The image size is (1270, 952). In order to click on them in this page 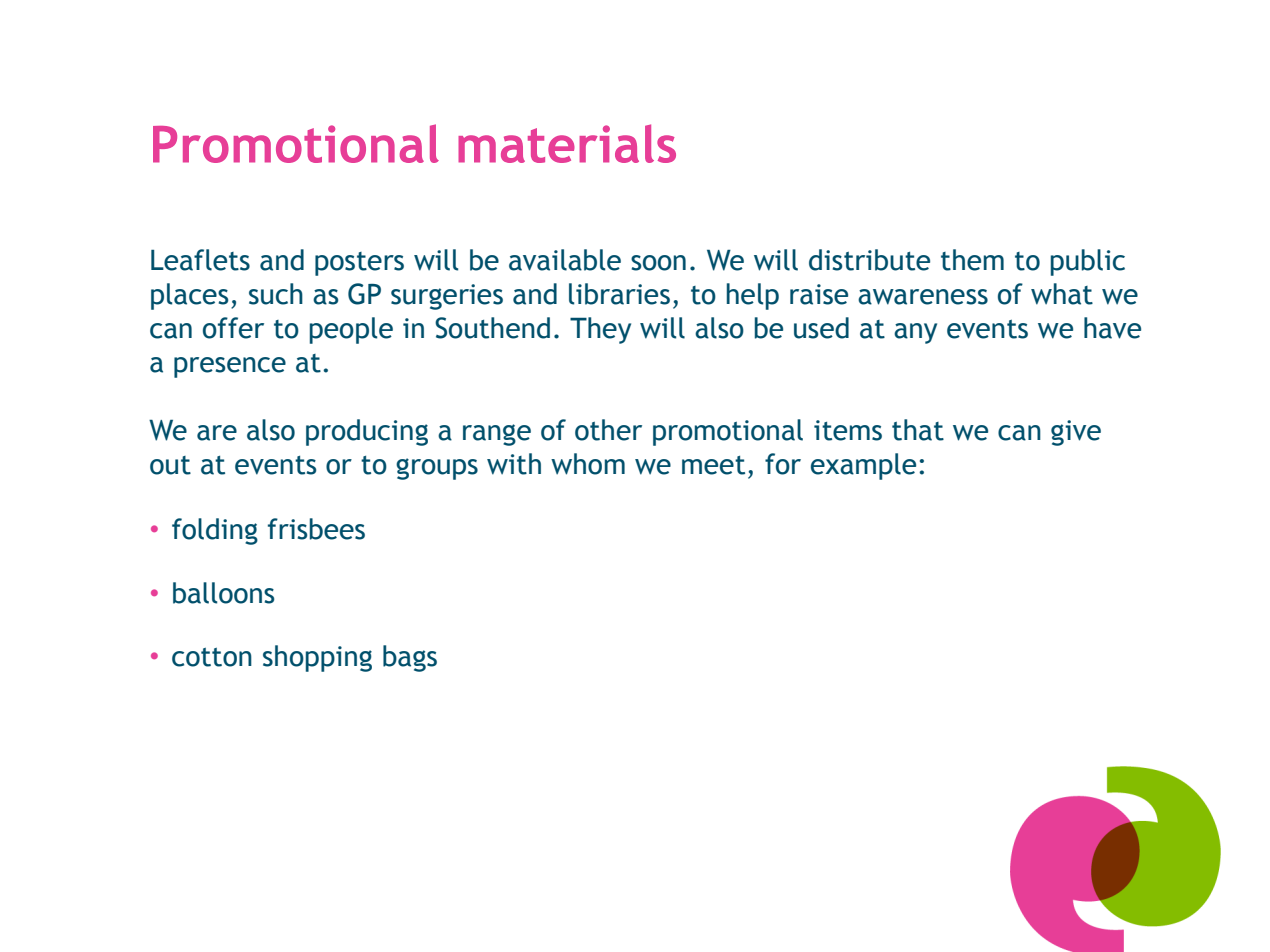, I will do `click(972, 260)`.
